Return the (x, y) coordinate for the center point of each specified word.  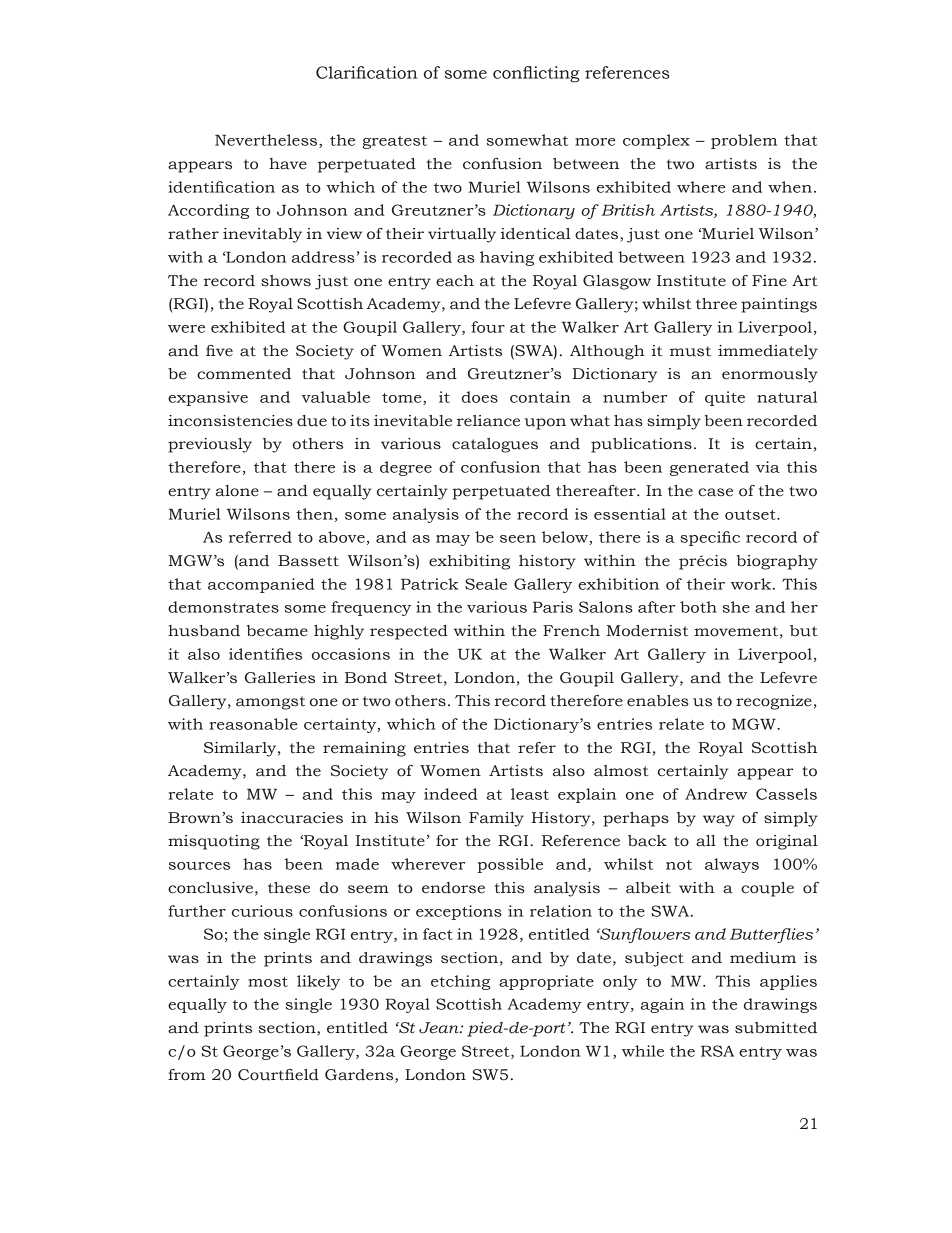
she (736, 607)
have (288, 164)
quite (725, 398)
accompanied (261, 585)
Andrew (716, 794)
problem (744, 141)
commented (244, 374)
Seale (486, 584)
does (480, 397)
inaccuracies (292, 818)
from (186, 1075)
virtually (462, 235)
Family (496, 819)
